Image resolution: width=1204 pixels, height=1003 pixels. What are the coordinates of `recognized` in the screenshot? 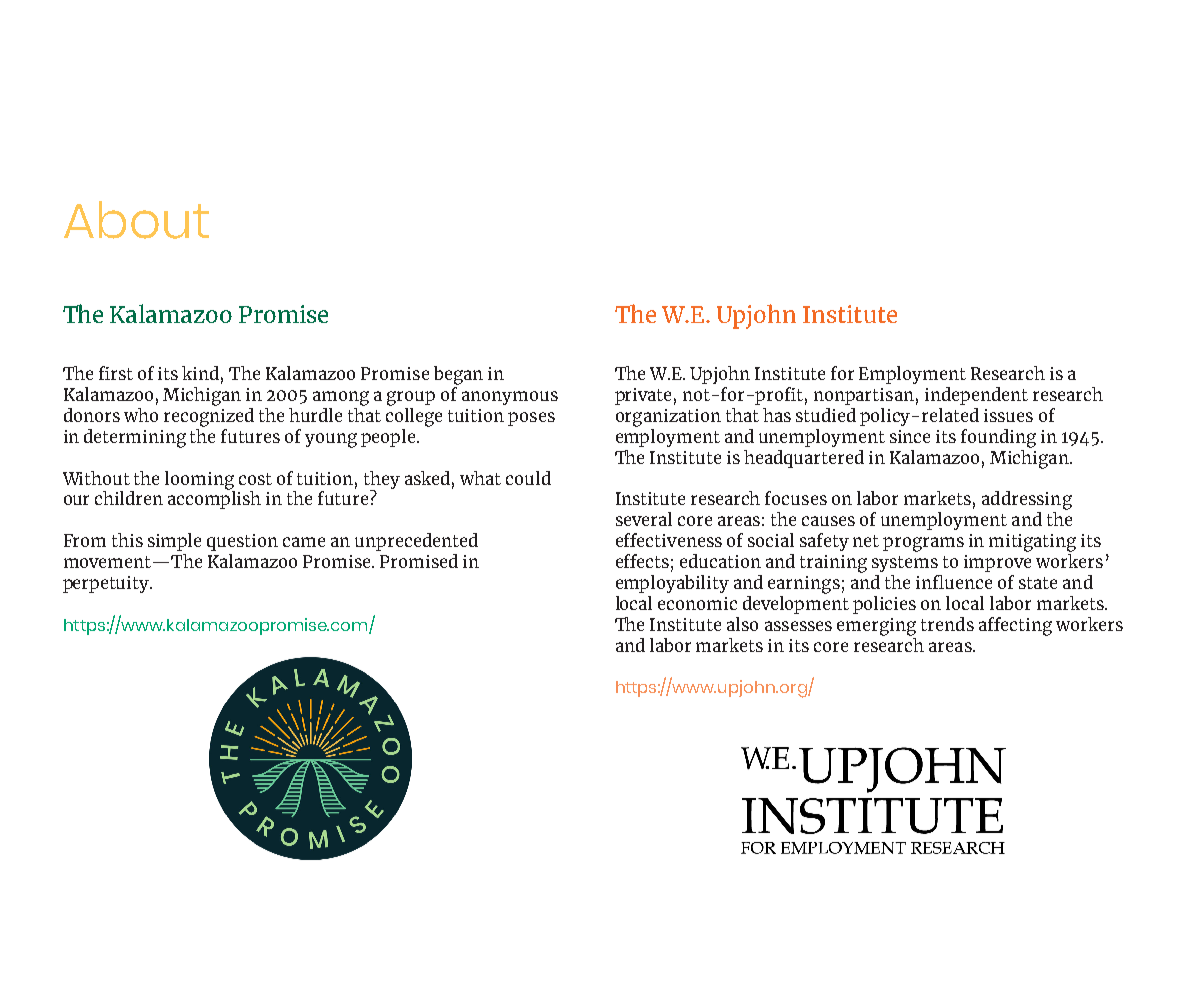 It's located at (209, 417).
